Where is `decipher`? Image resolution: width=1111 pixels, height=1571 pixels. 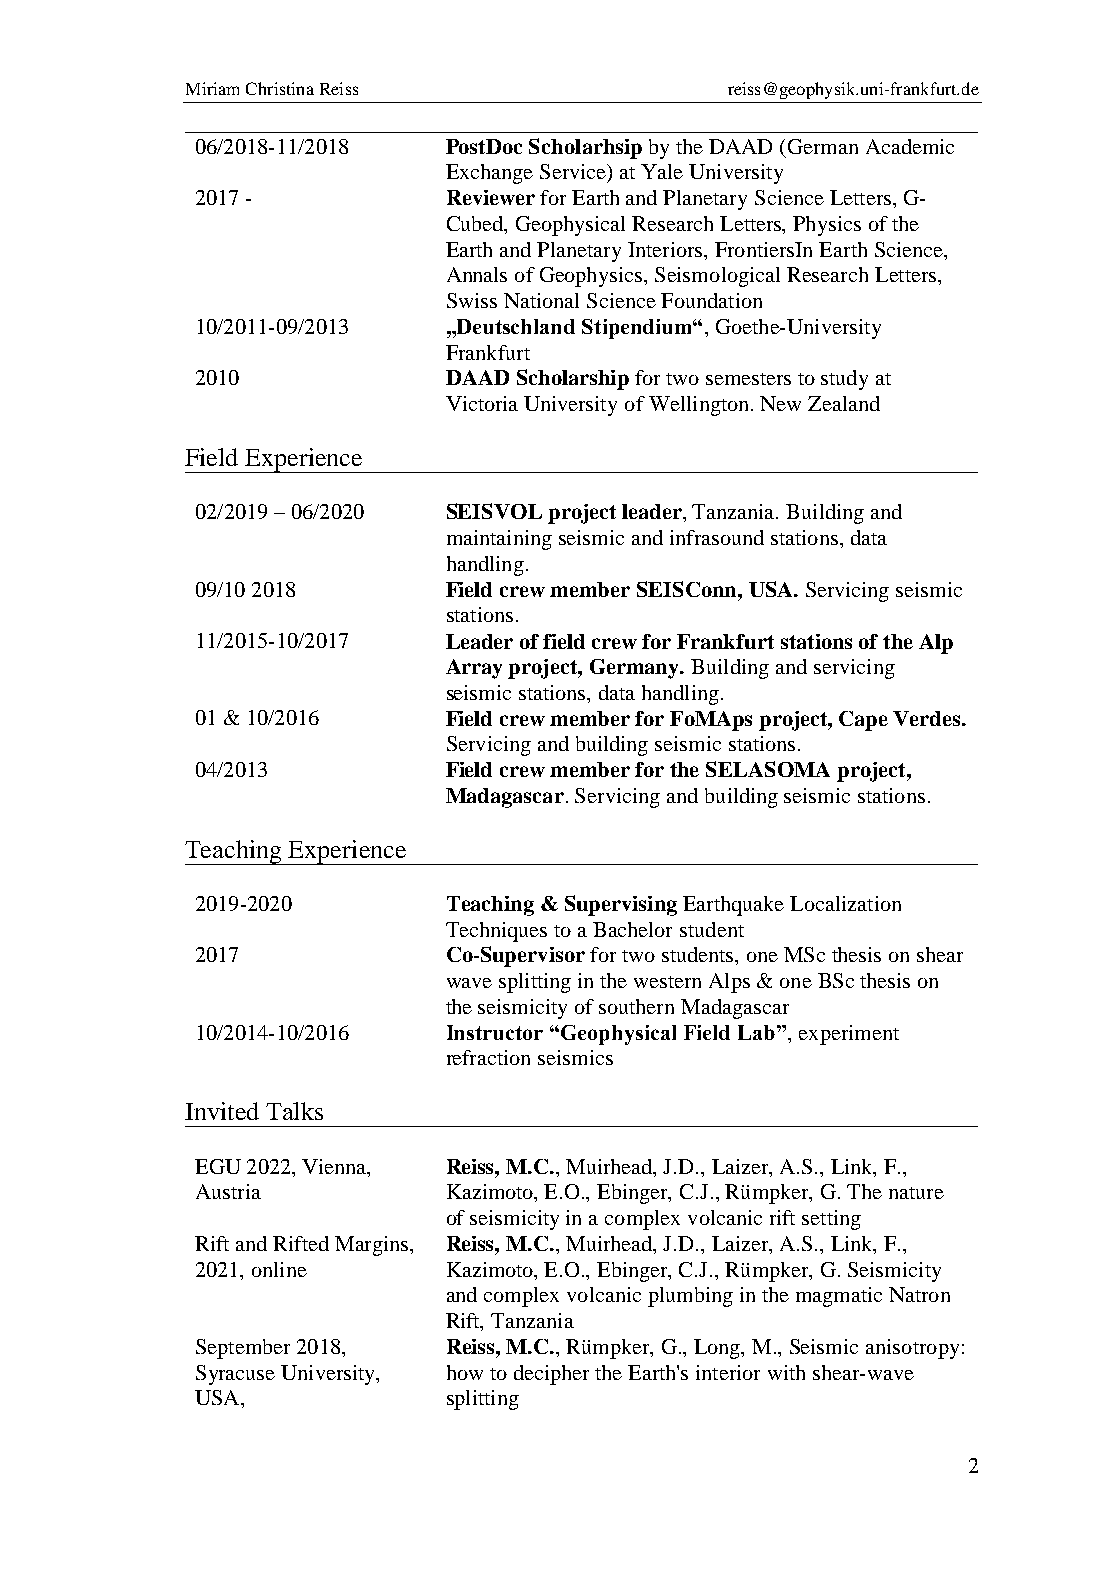 decipher is located at coordinates (551, 1375).
